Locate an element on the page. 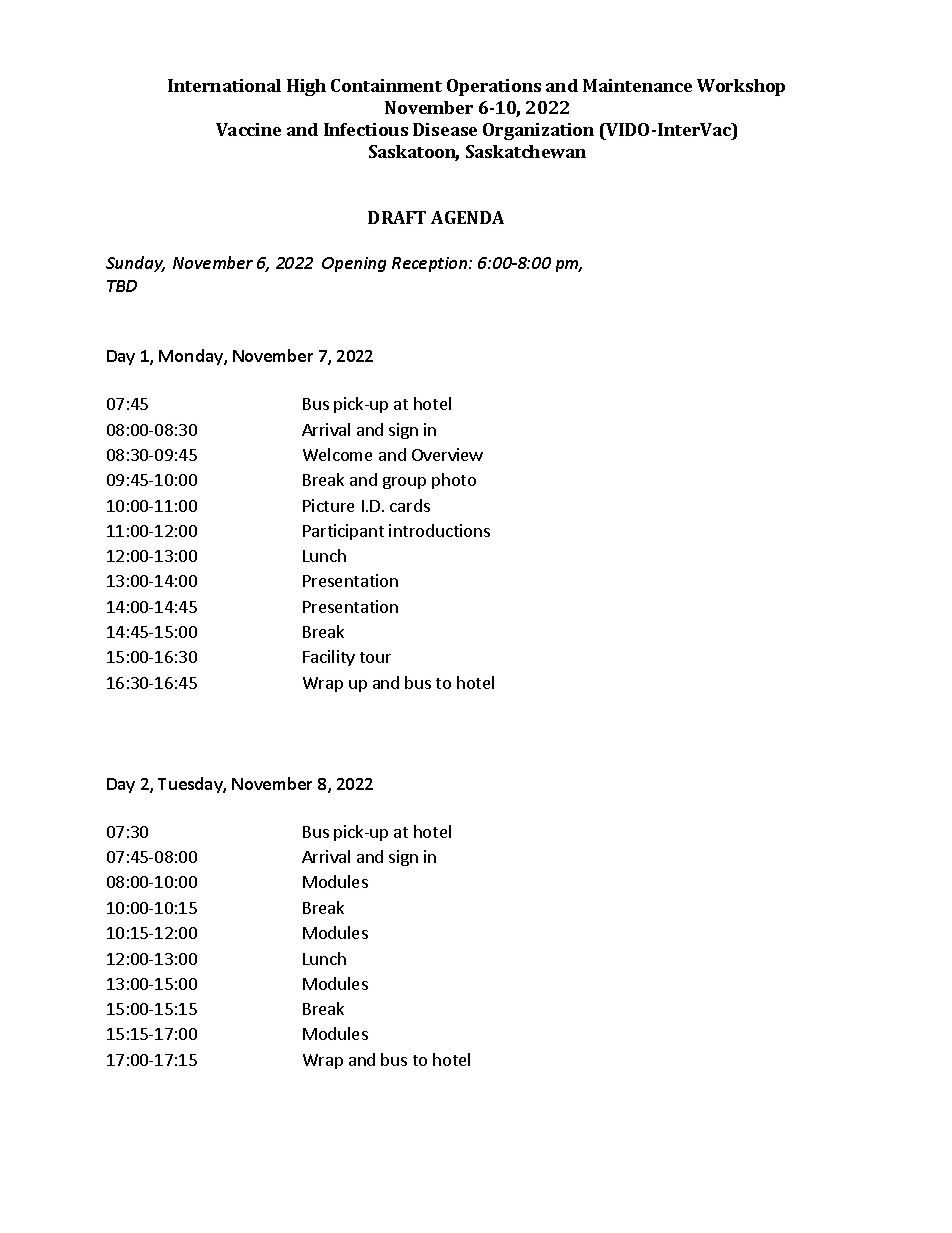 This document has width=952, height=1233. Overview is located at coordinates (447, 454).
